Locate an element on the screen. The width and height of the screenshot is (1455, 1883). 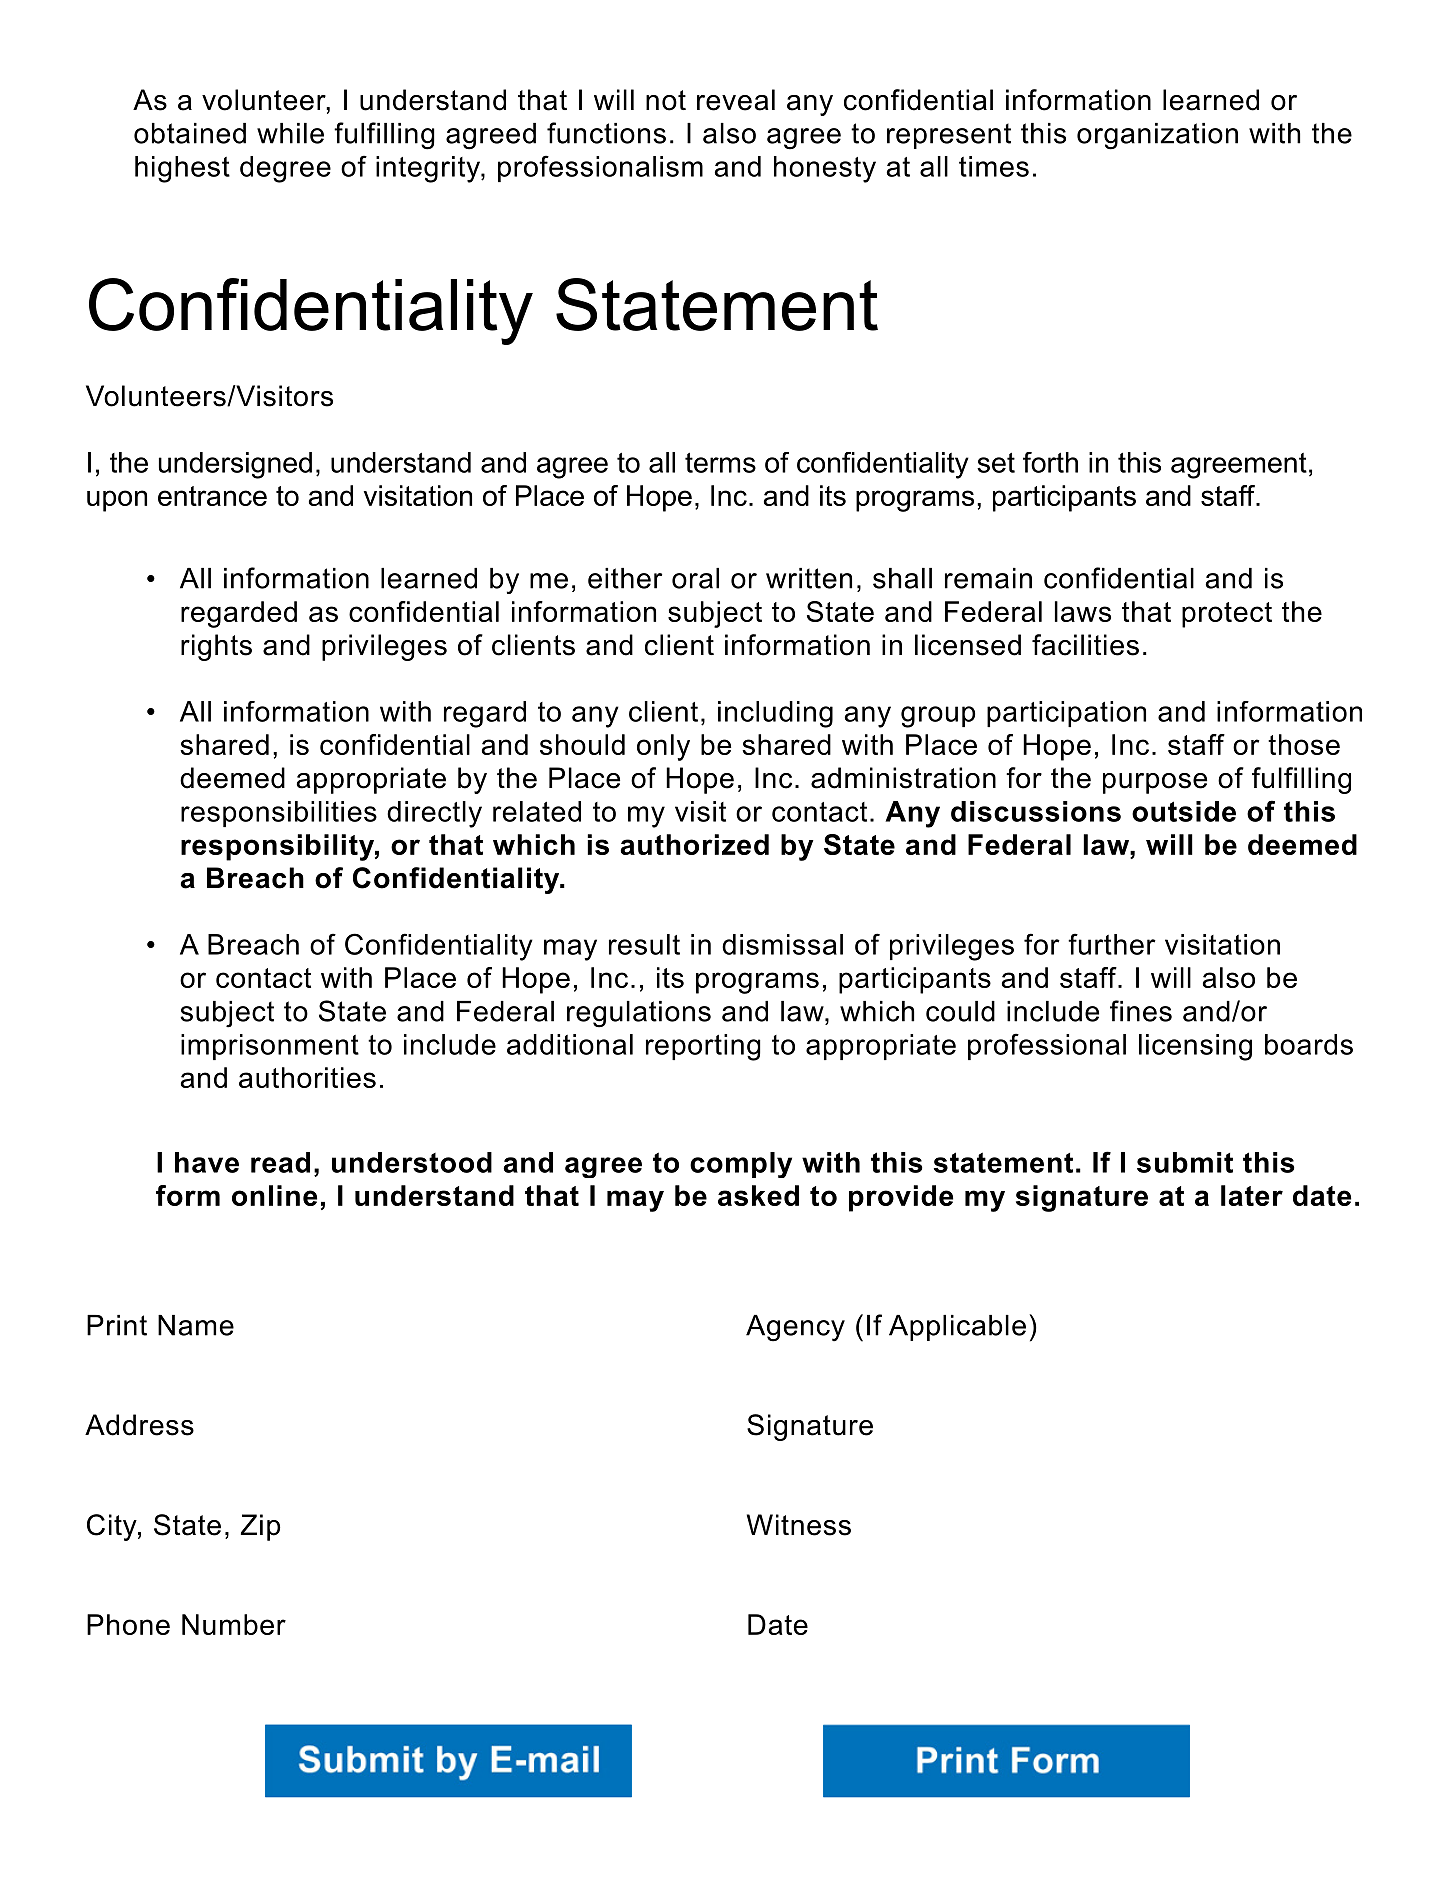
responsibilities is located at coordinates (279, 814).
